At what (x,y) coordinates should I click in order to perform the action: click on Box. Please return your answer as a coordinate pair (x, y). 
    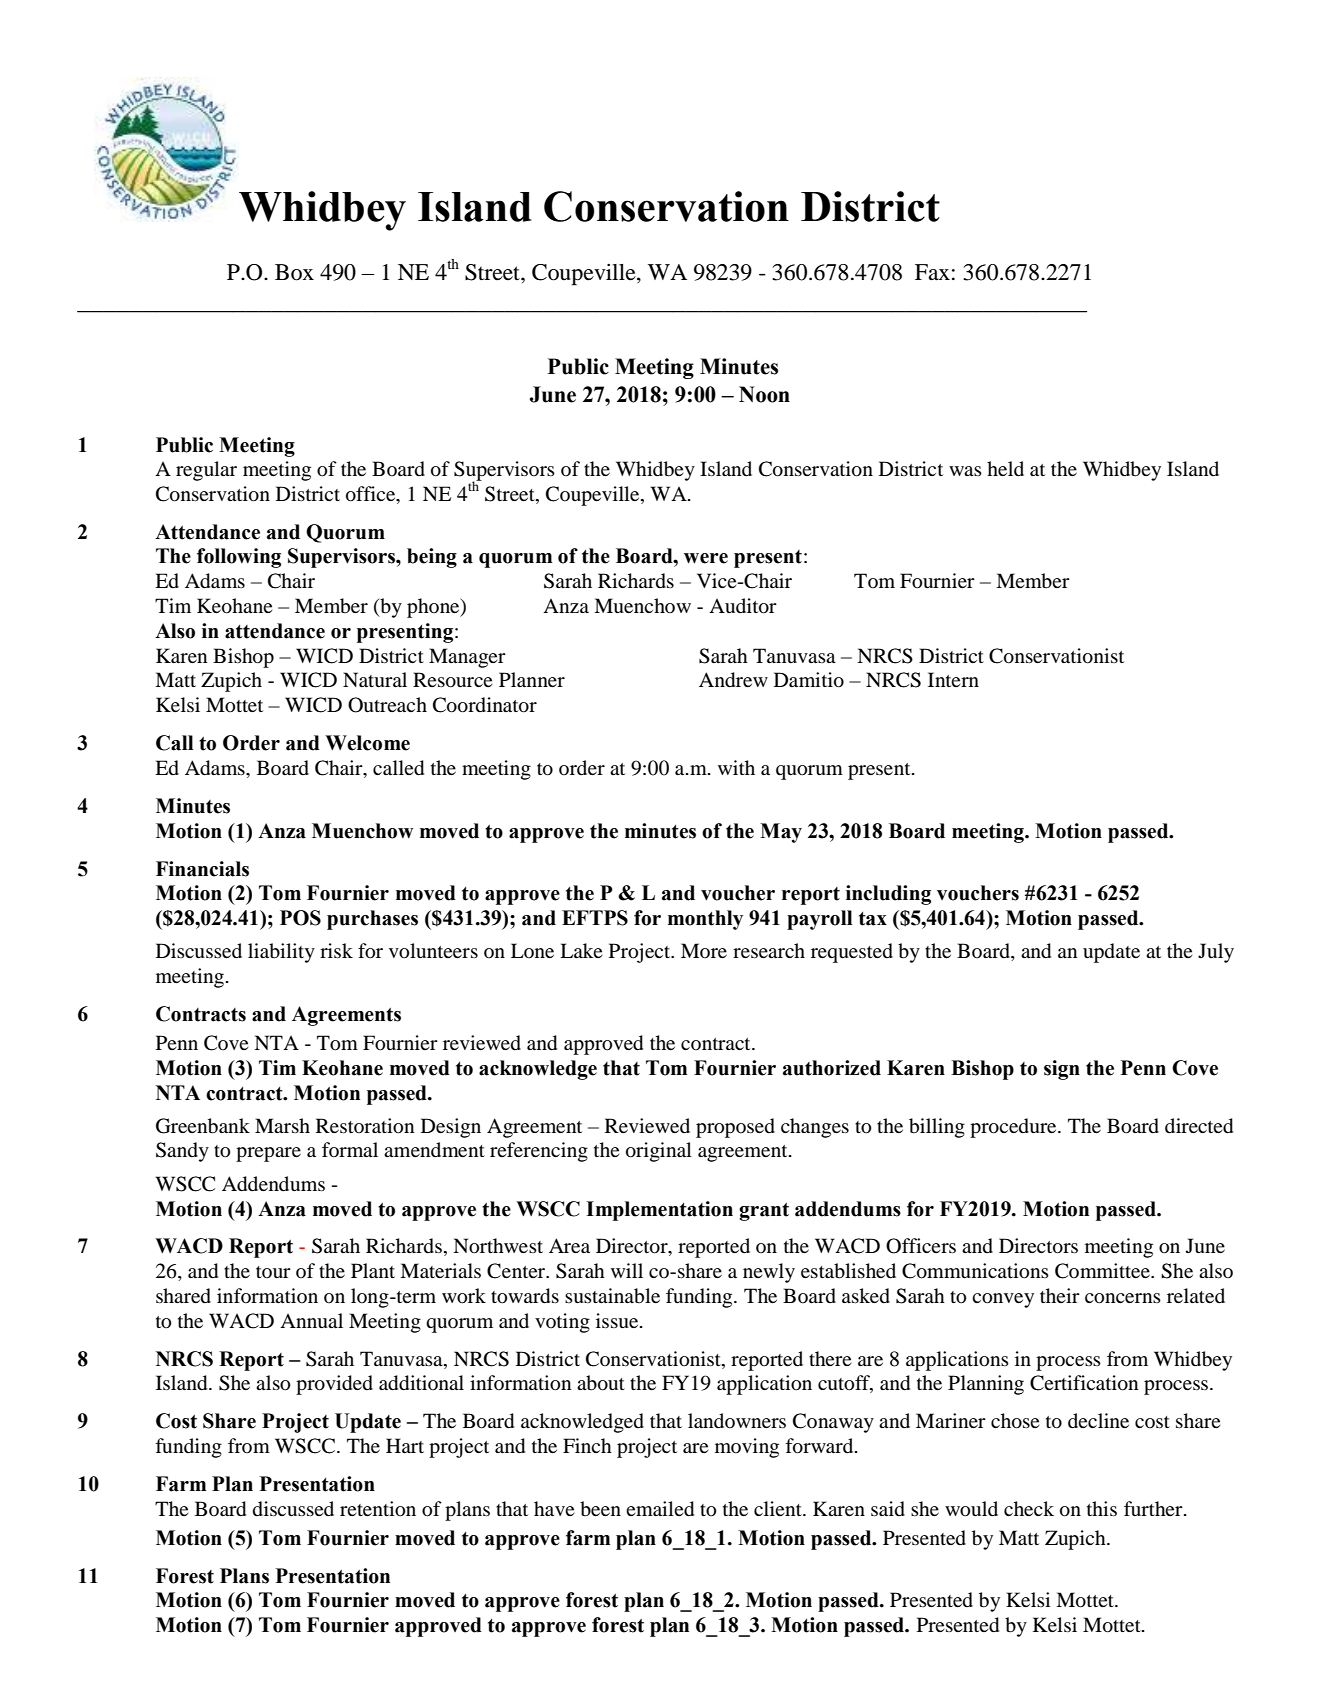
    Looking at the image, I should click on (294, 272).
